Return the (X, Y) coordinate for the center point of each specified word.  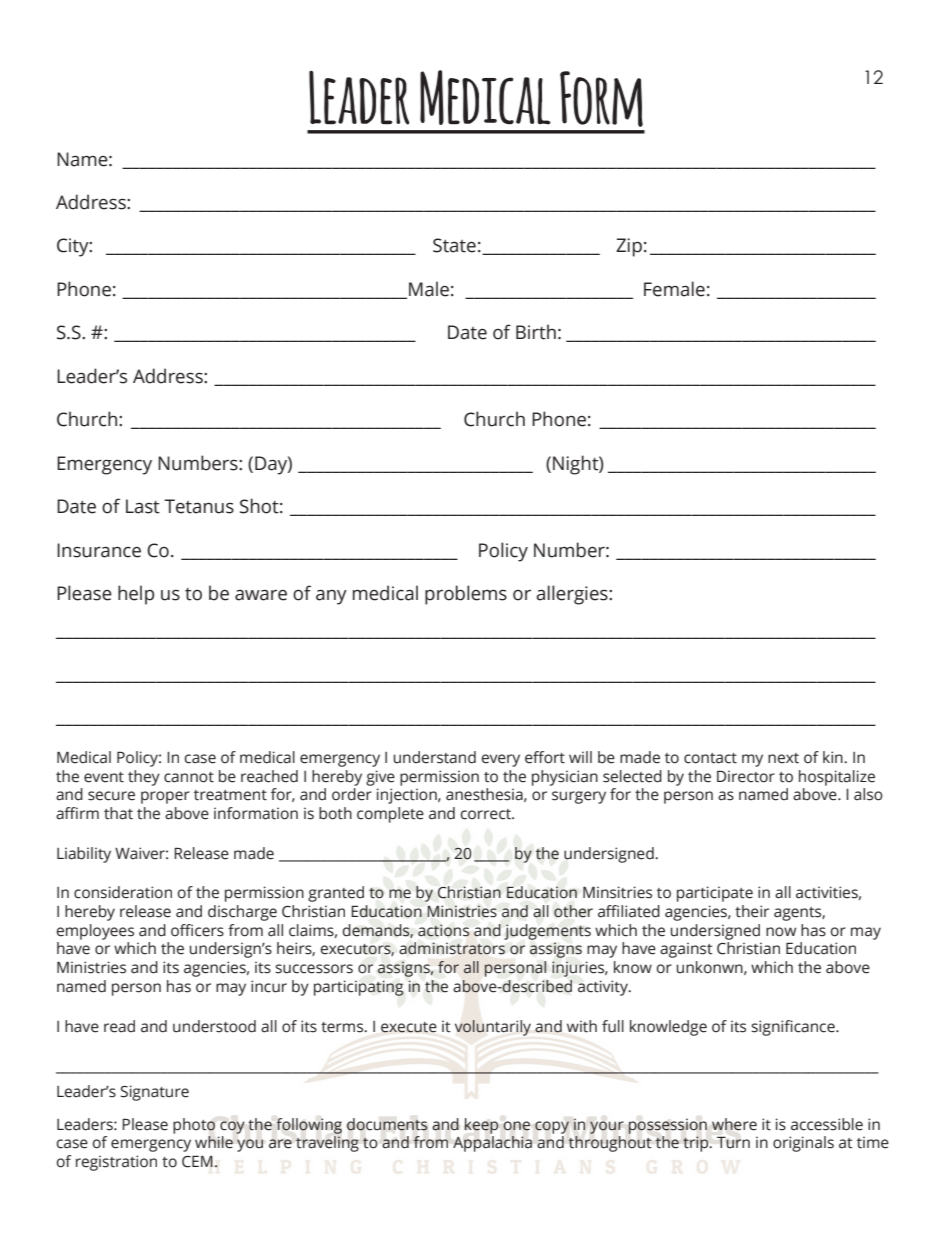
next (783, 758)
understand (435, 757)
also (868, 794)
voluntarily (493, 1028)
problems (466, 595)
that (118, 813)
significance (794, 1028)
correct (486, 814)
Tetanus (199, 506)
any (331, 597)
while (214, 1142)
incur (269, 986)
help (136, 595)
